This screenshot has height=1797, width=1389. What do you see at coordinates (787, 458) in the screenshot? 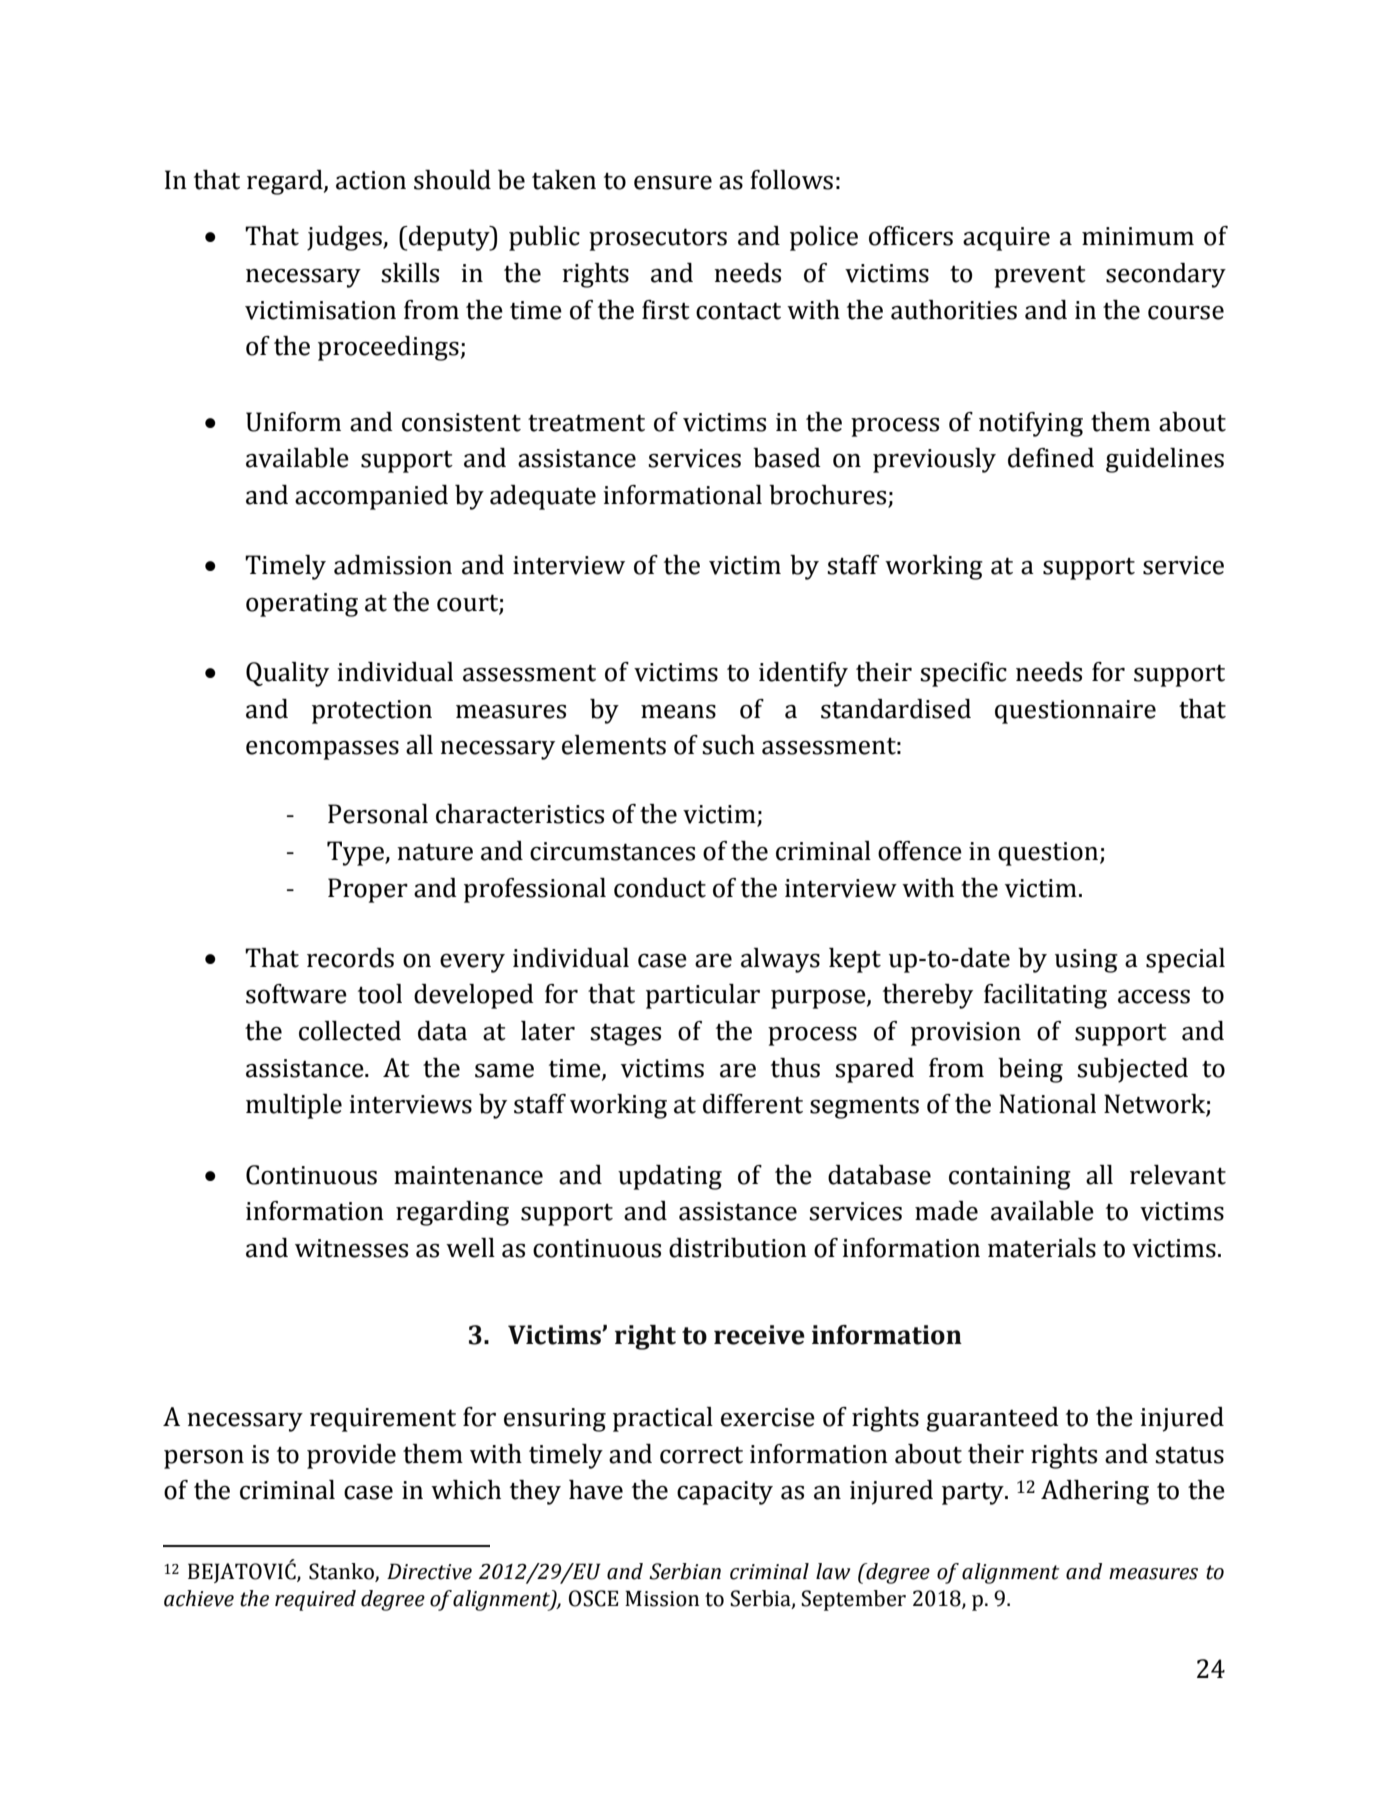
I see `based` at bounding box center [787, 458].
